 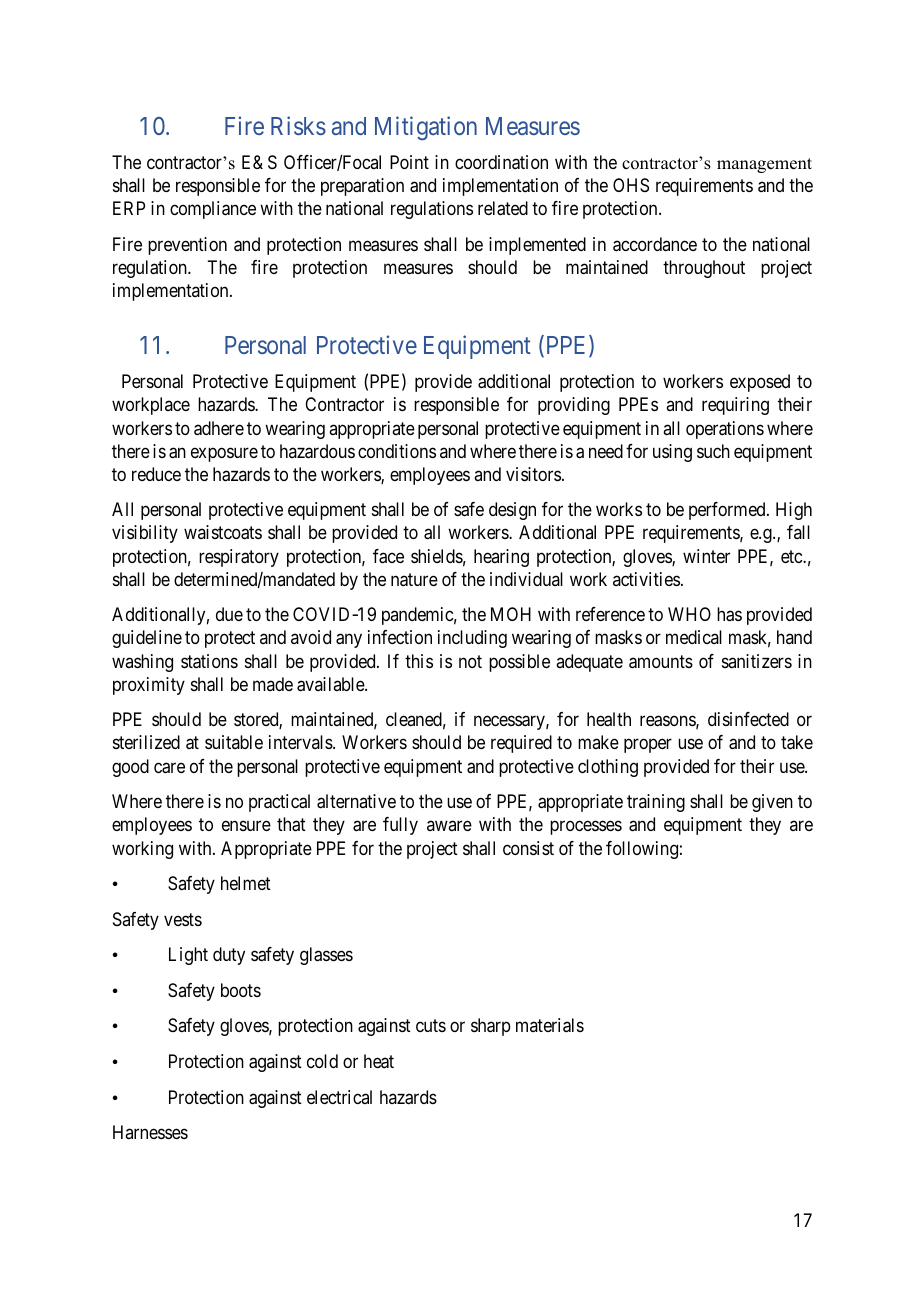 I want to click on providing, so click(x=574, y=406).
